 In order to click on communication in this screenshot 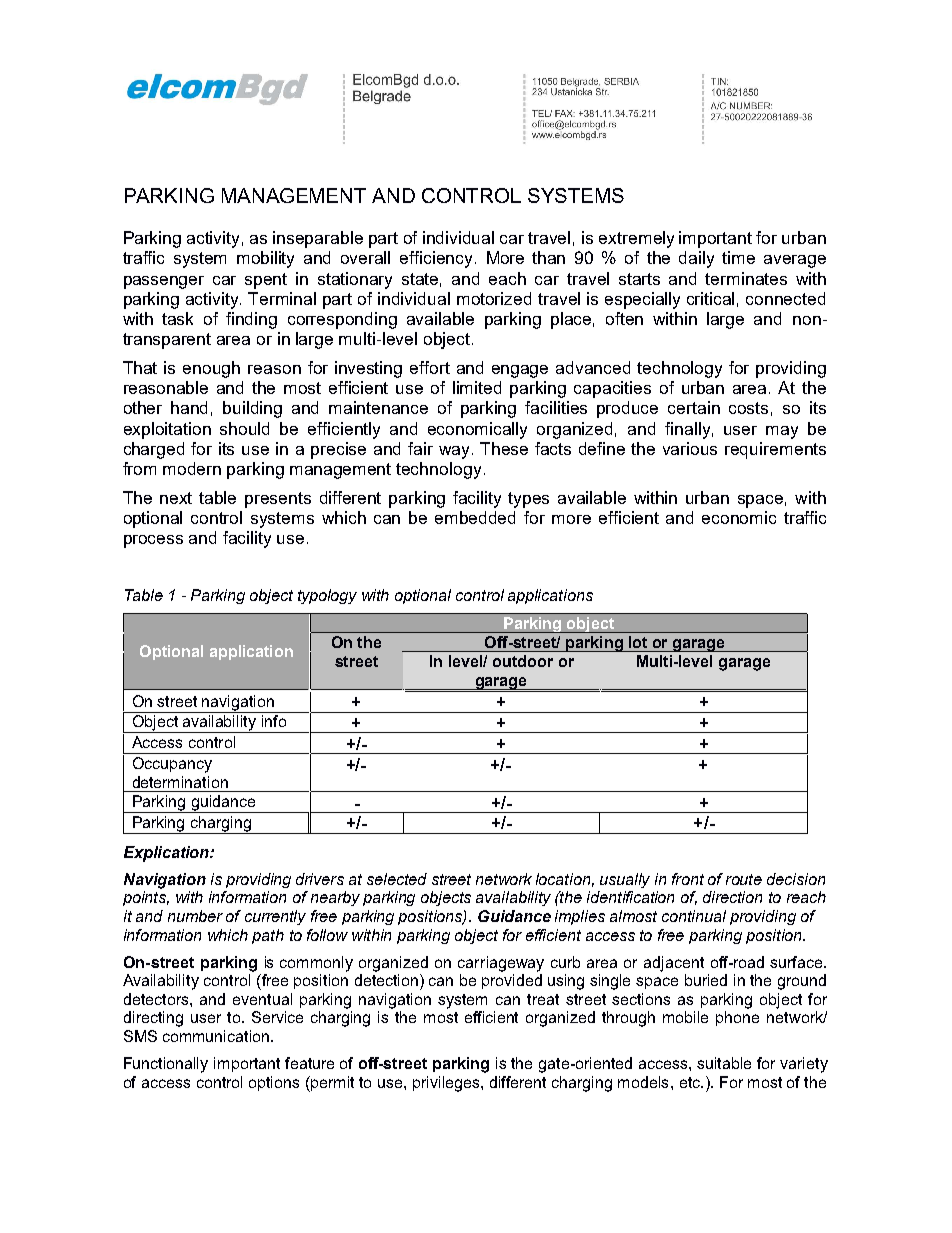, I will do `click(217, 1036)`.
